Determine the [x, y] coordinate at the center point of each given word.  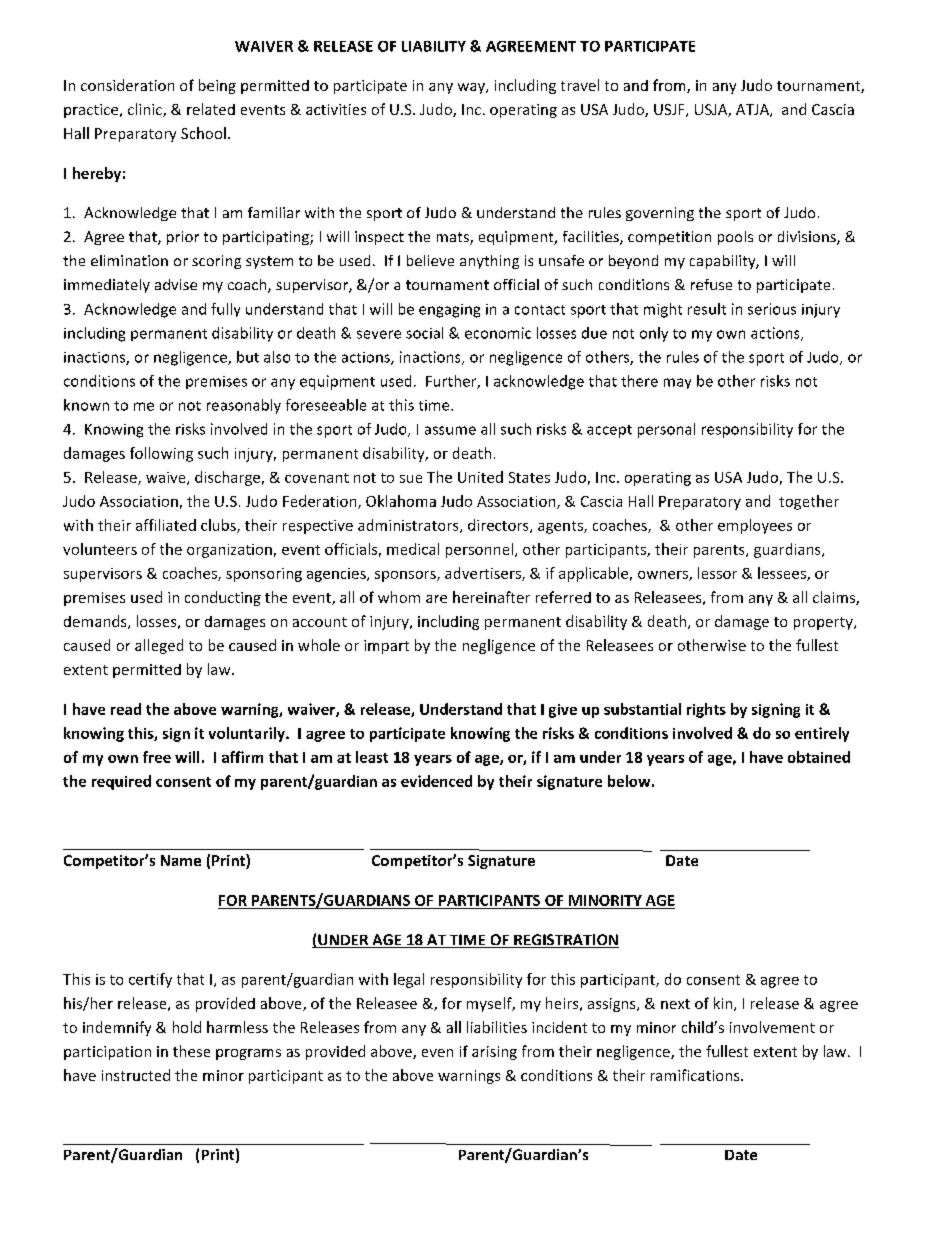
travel [580, 85]
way [472, 88]
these [191, 1051]
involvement [772, 1027]
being [217, 86]
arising [494, 1053]
